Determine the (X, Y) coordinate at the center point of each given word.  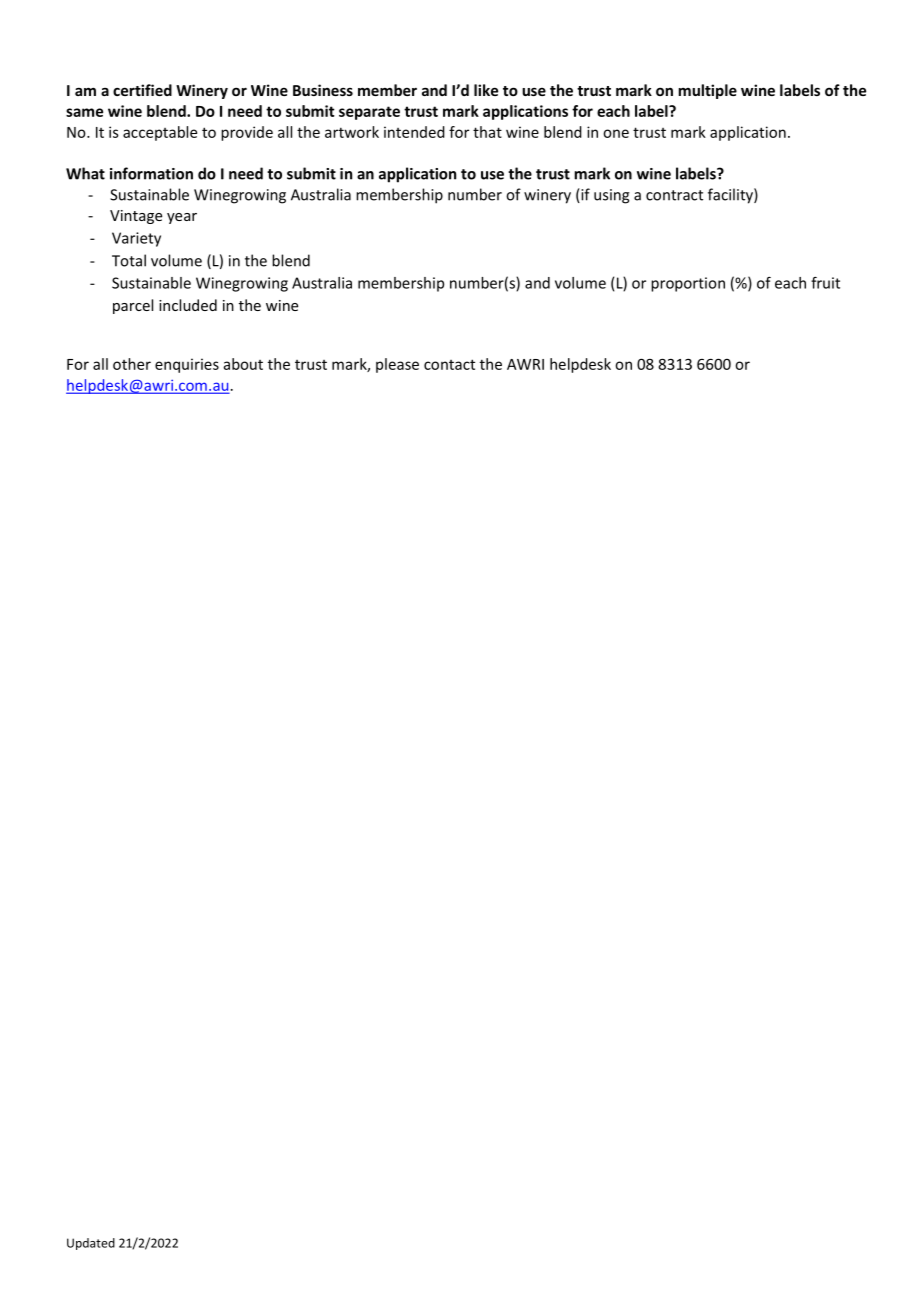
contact (449, 364)
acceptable (160, 133)
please (397, 365)
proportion (688, 284)
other (132, 364)
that (487, 132)
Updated (91, 1244)
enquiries (187, 365)
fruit (825, 283)
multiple (707, 91)
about (243, 364)
